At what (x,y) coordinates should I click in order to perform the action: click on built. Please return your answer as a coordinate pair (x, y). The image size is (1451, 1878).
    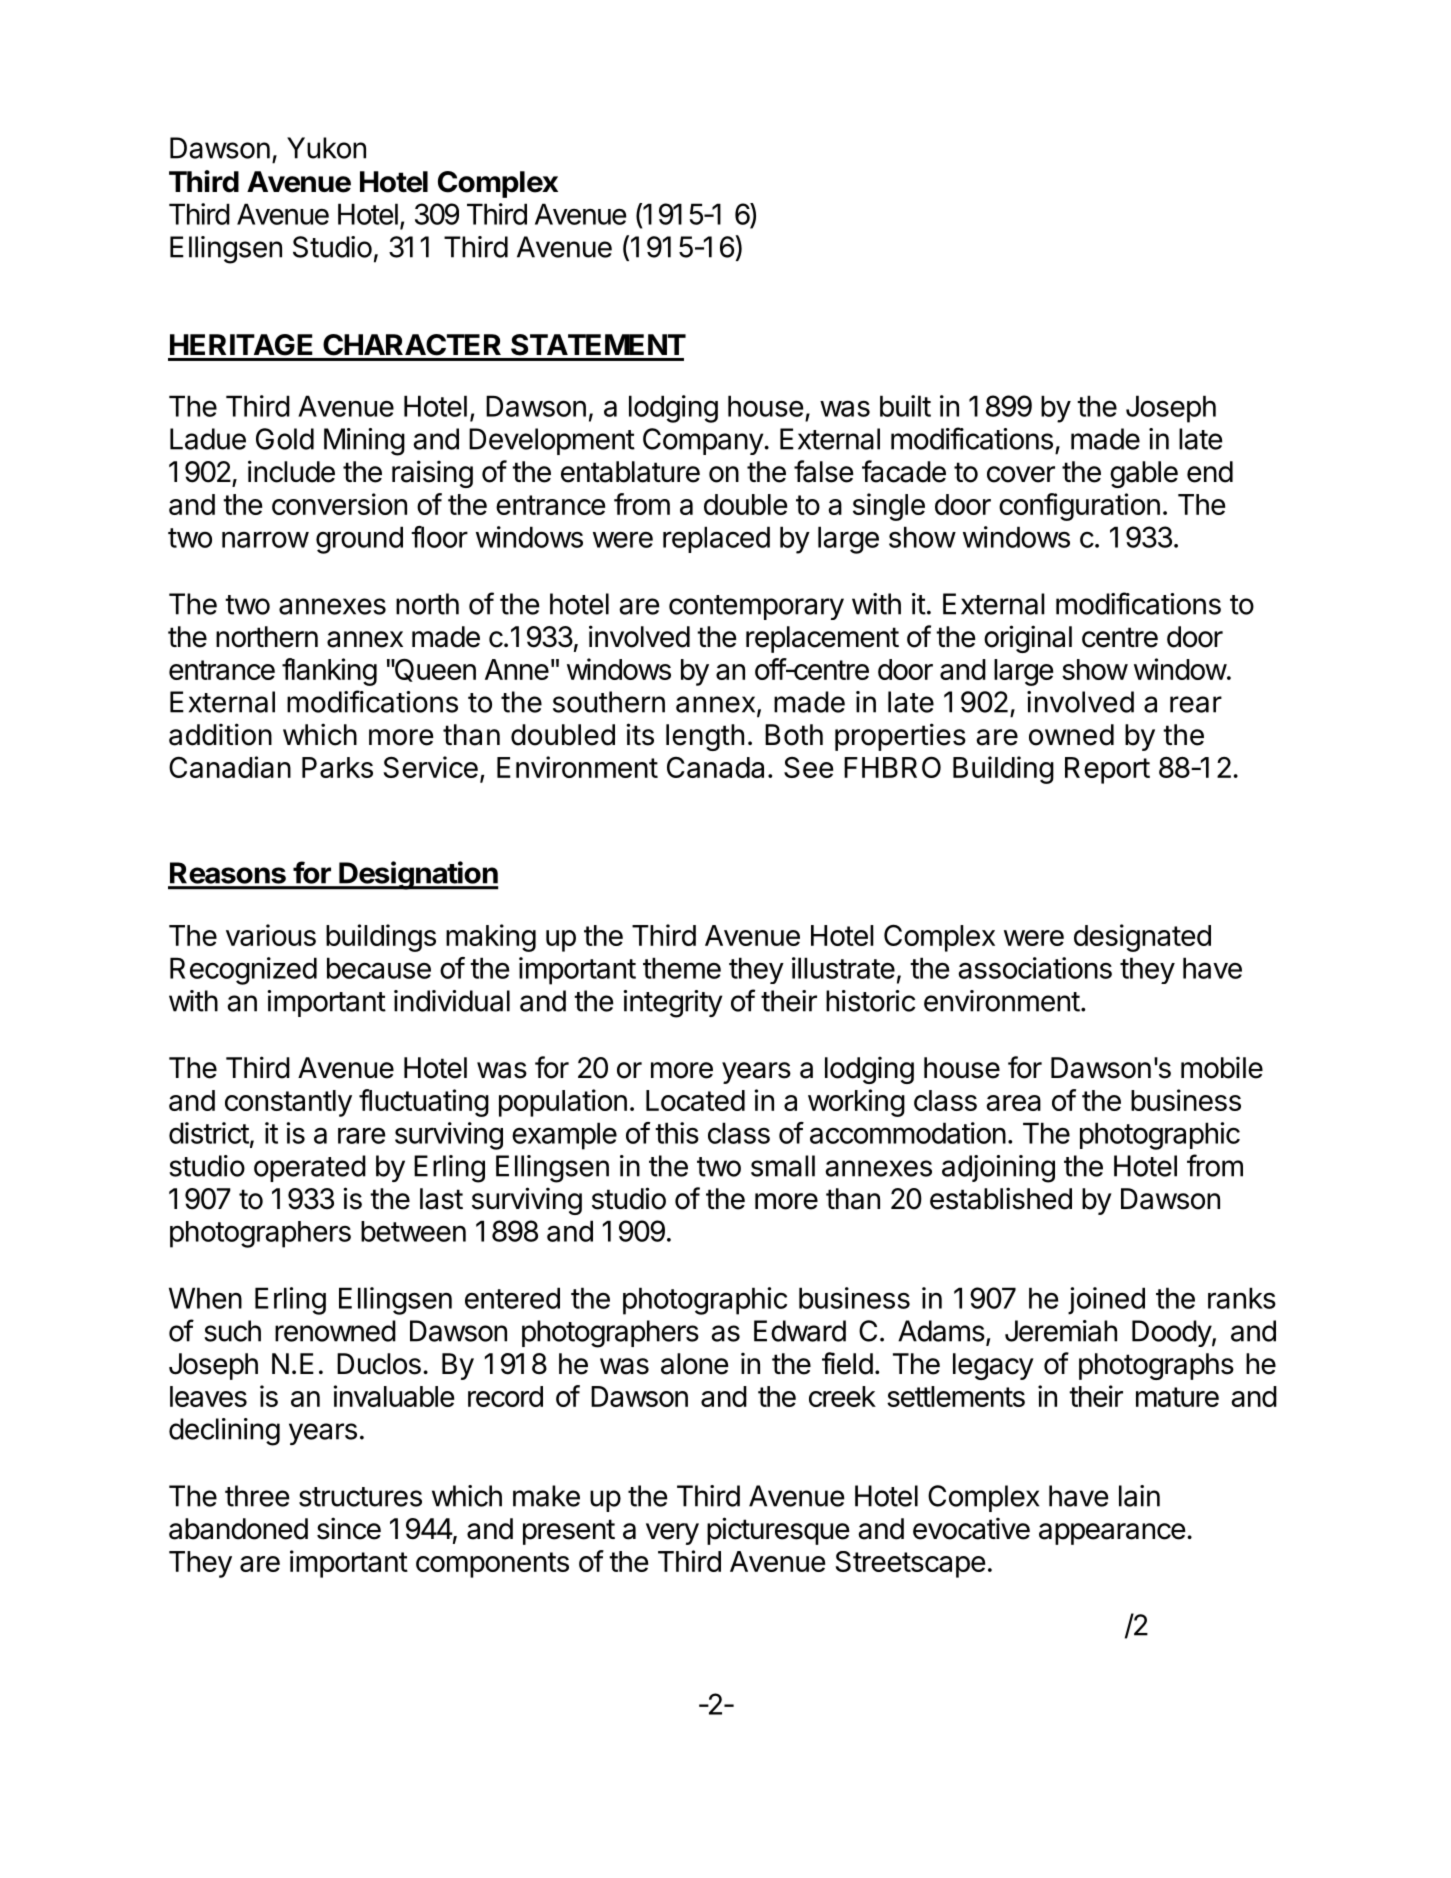
    Looking at the image, I should click on (905, 406).
